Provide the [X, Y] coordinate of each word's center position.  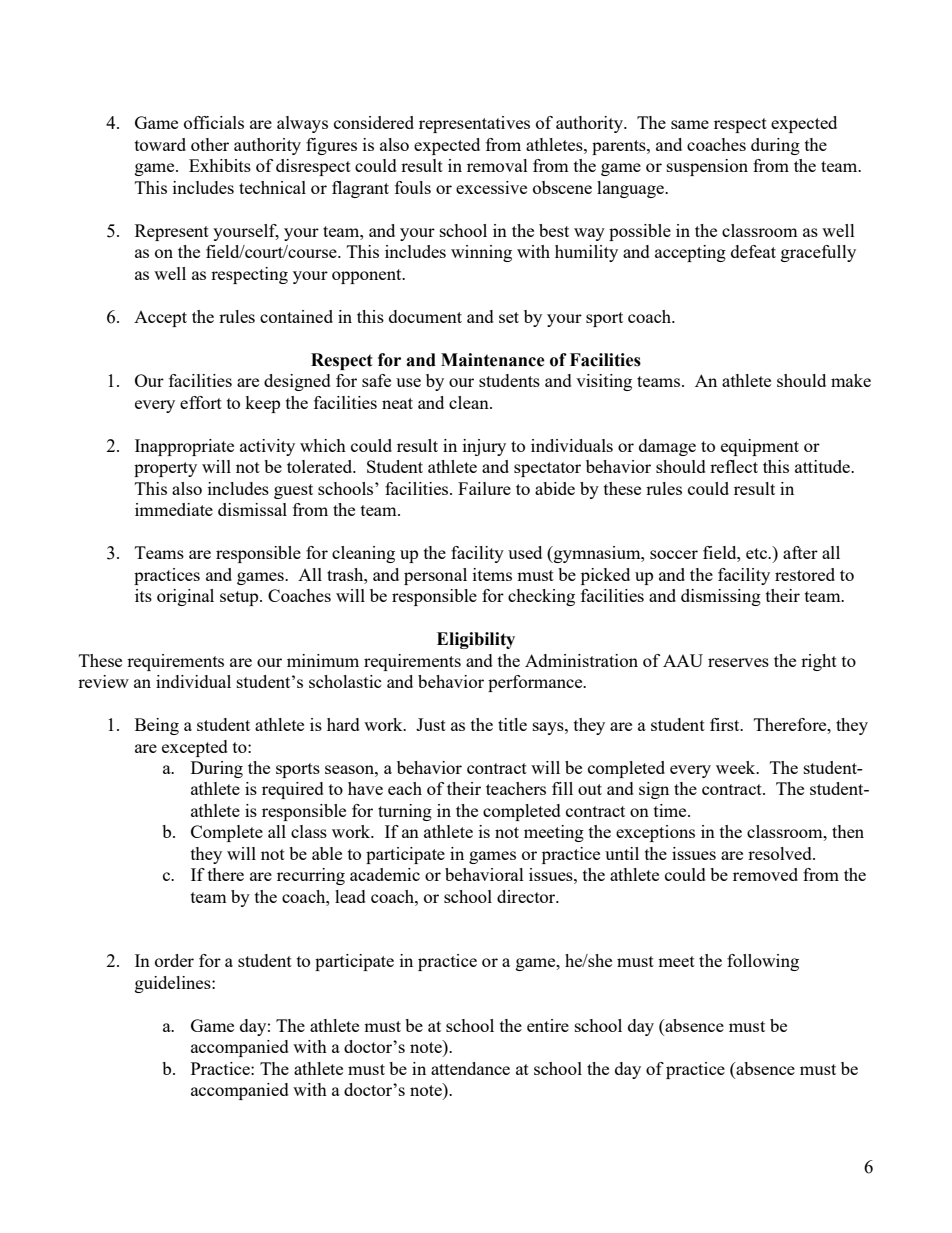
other [210, 144]
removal [497, 165]
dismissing [721, 597]
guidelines [174, 984]
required [293, 790]
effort [201, 402]
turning [405, 812]
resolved [781, 853]
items [492, 574]
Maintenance [493, 360]
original [185, 597]
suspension [707, 167]
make [851, 380]
